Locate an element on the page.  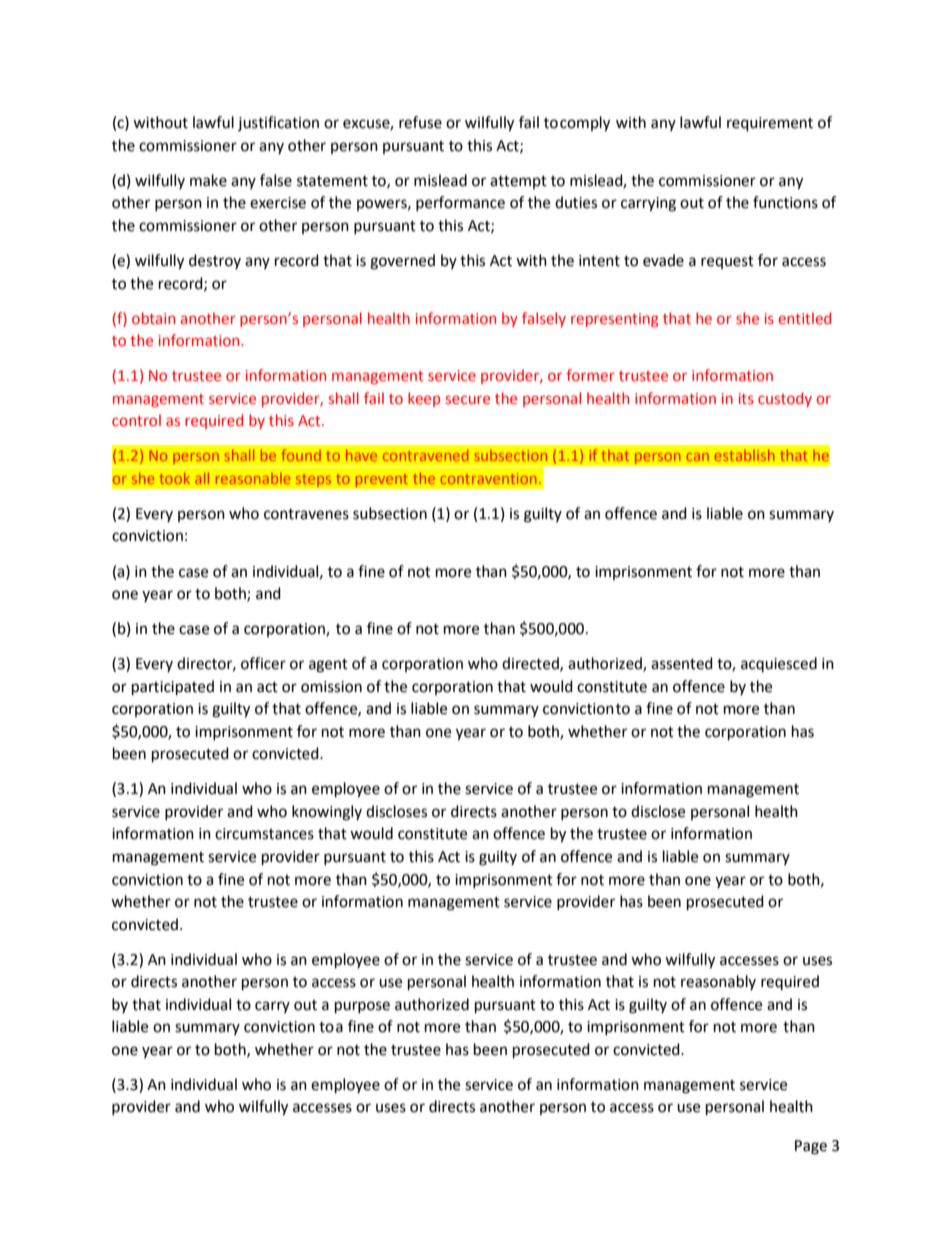
contravention is located at coordinates (488, 478).
